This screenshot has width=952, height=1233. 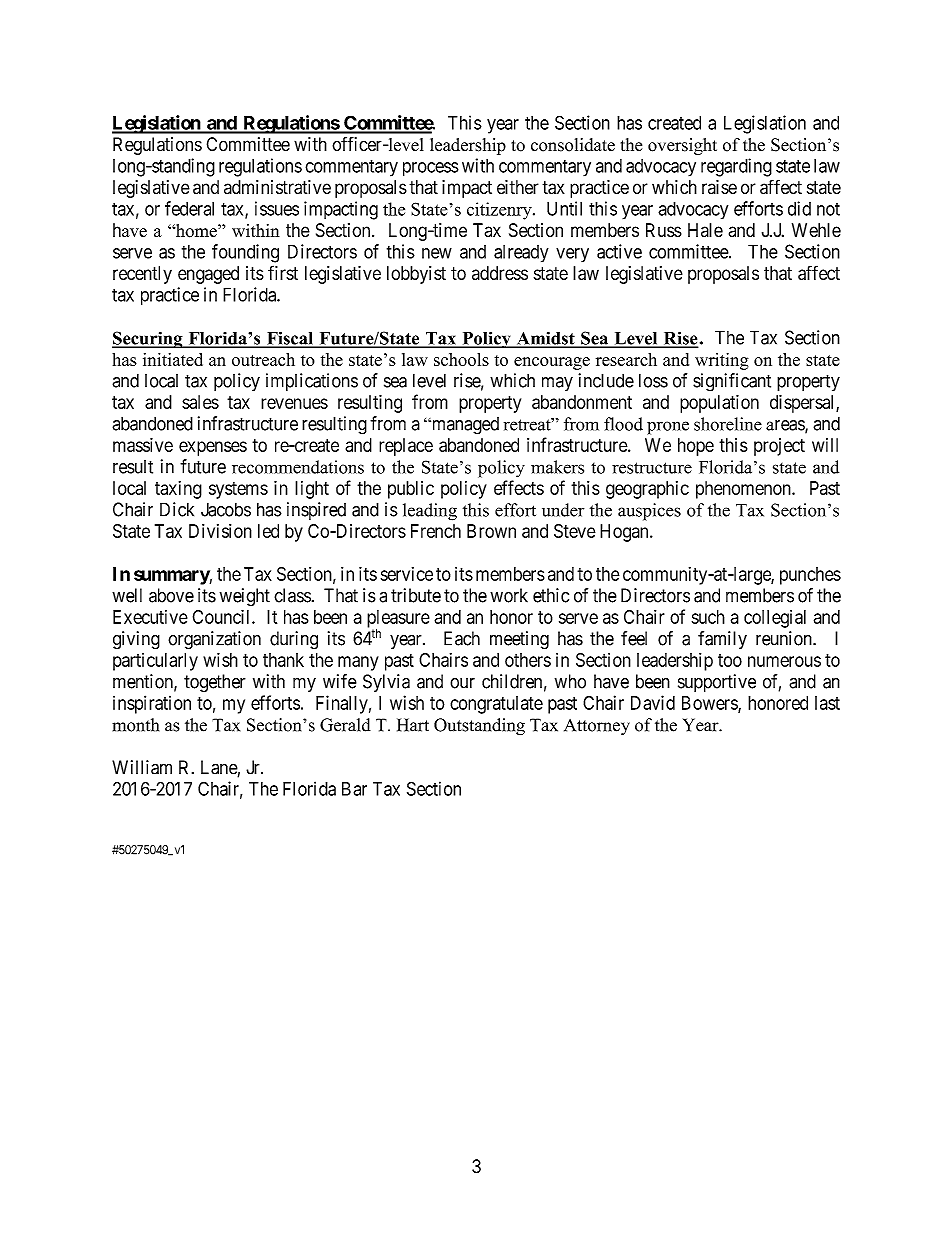 I want to click on regarding, so click(x=736, y=167).
